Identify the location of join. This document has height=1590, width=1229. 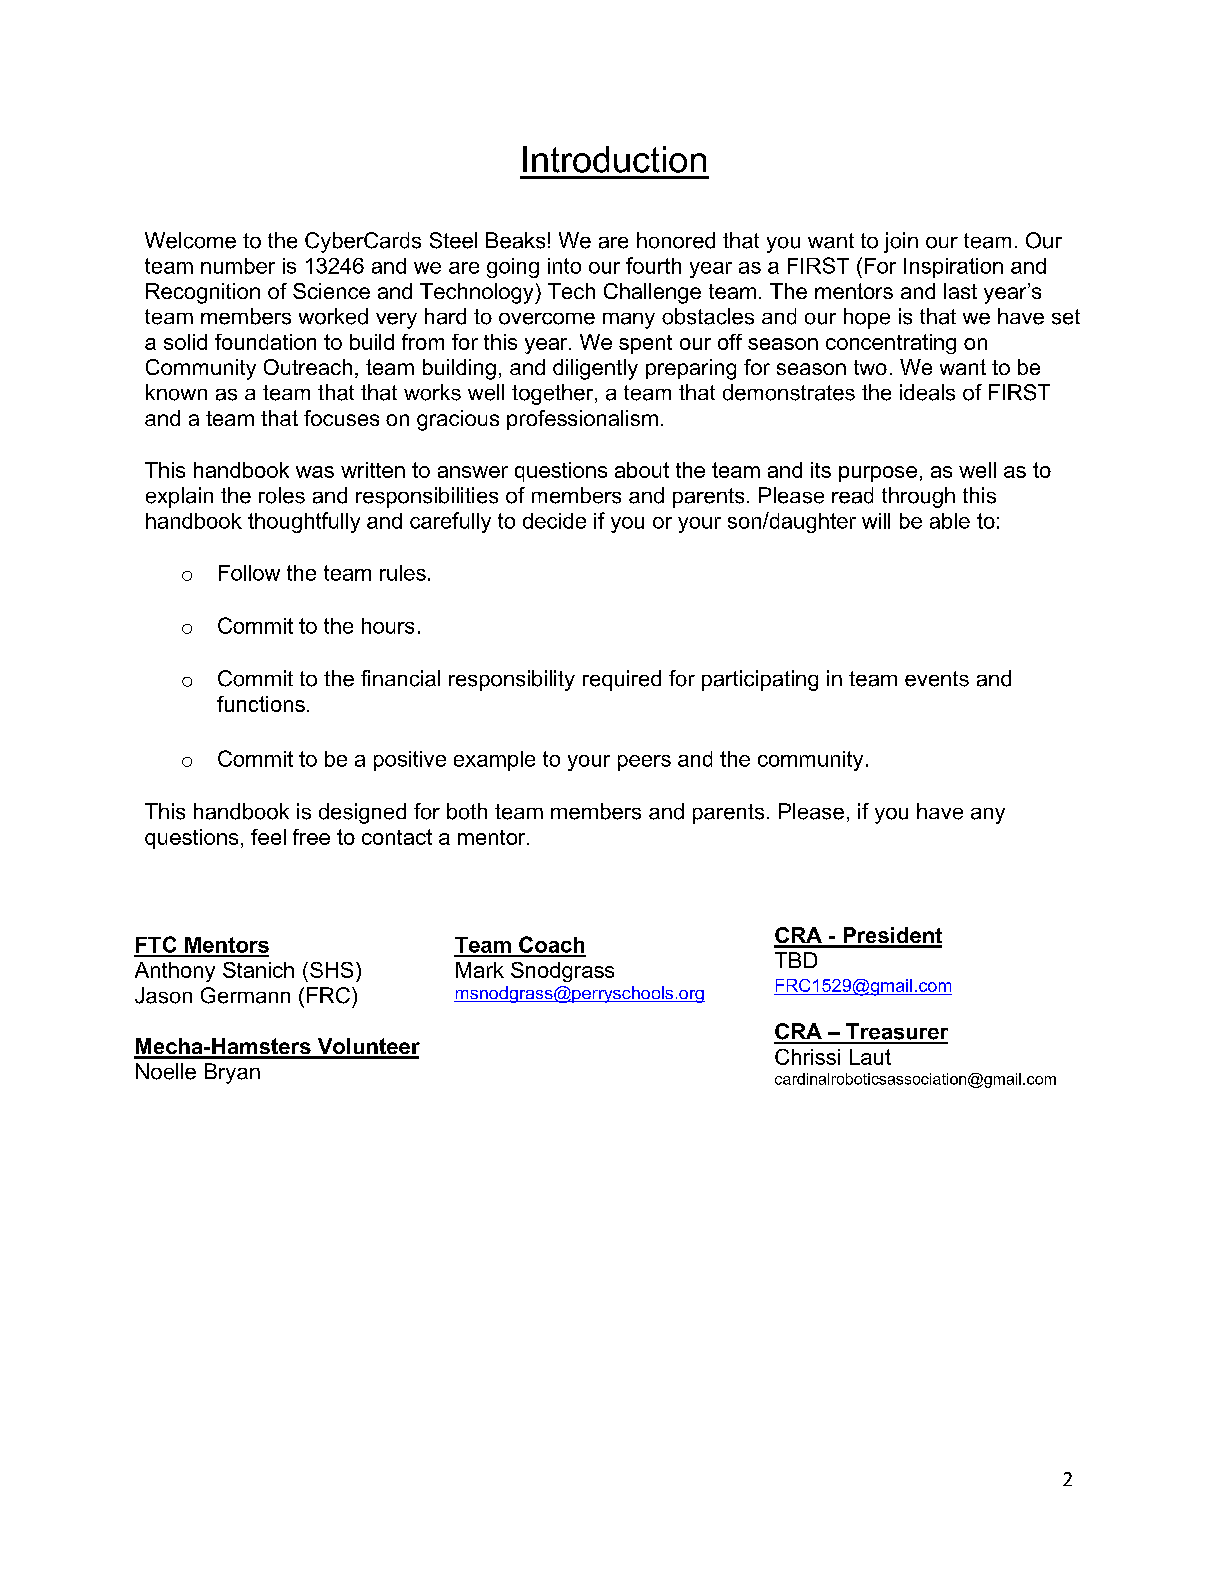
(901, 242).
